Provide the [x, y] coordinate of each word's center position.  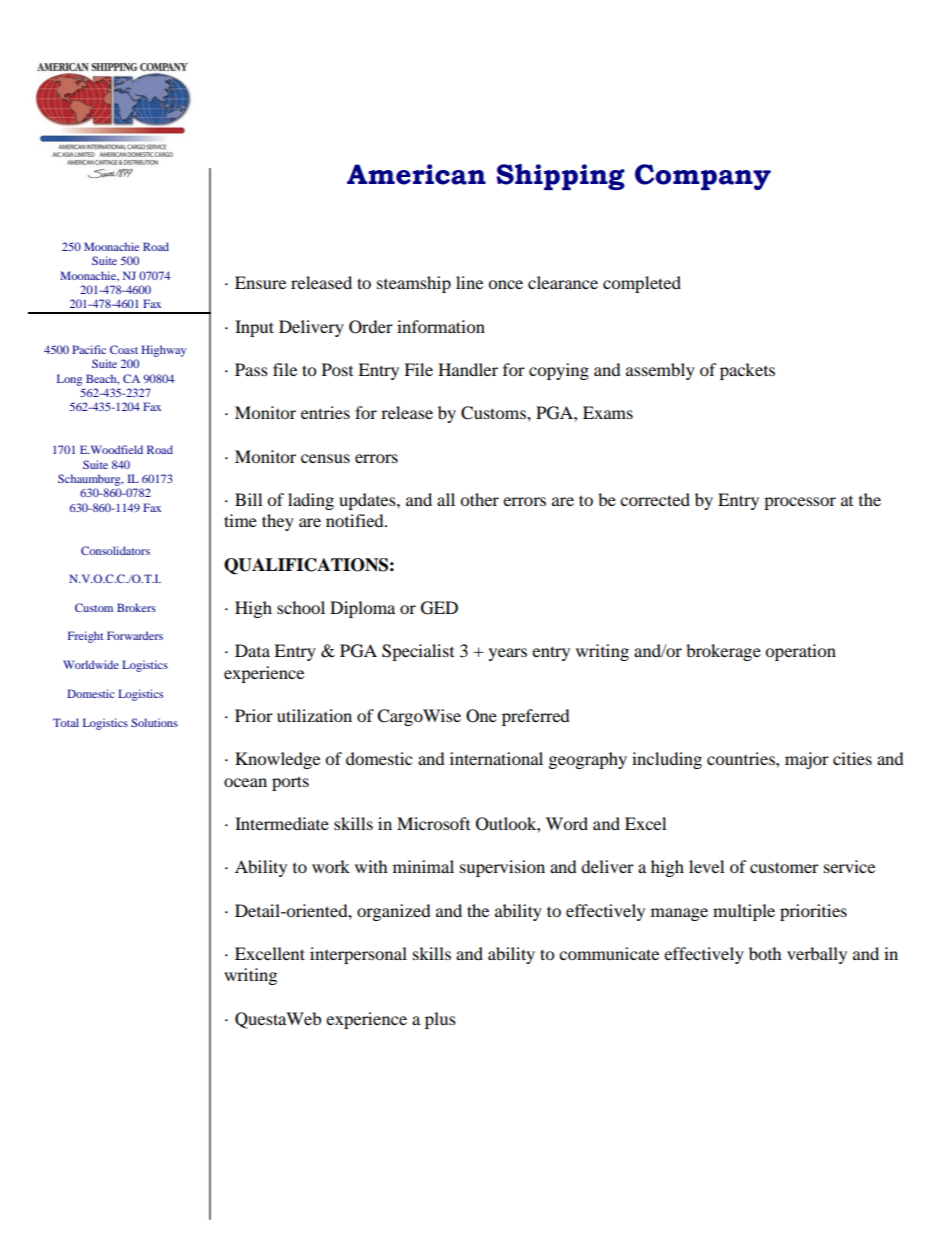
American [416, 174]
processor [800, 503]
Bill [248, 499]
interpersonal [358, 955]
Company [703, 177]
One [481, 716]
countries [742, 758]
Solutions [154, 722]
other [479, 499]
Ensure [260, 282]
